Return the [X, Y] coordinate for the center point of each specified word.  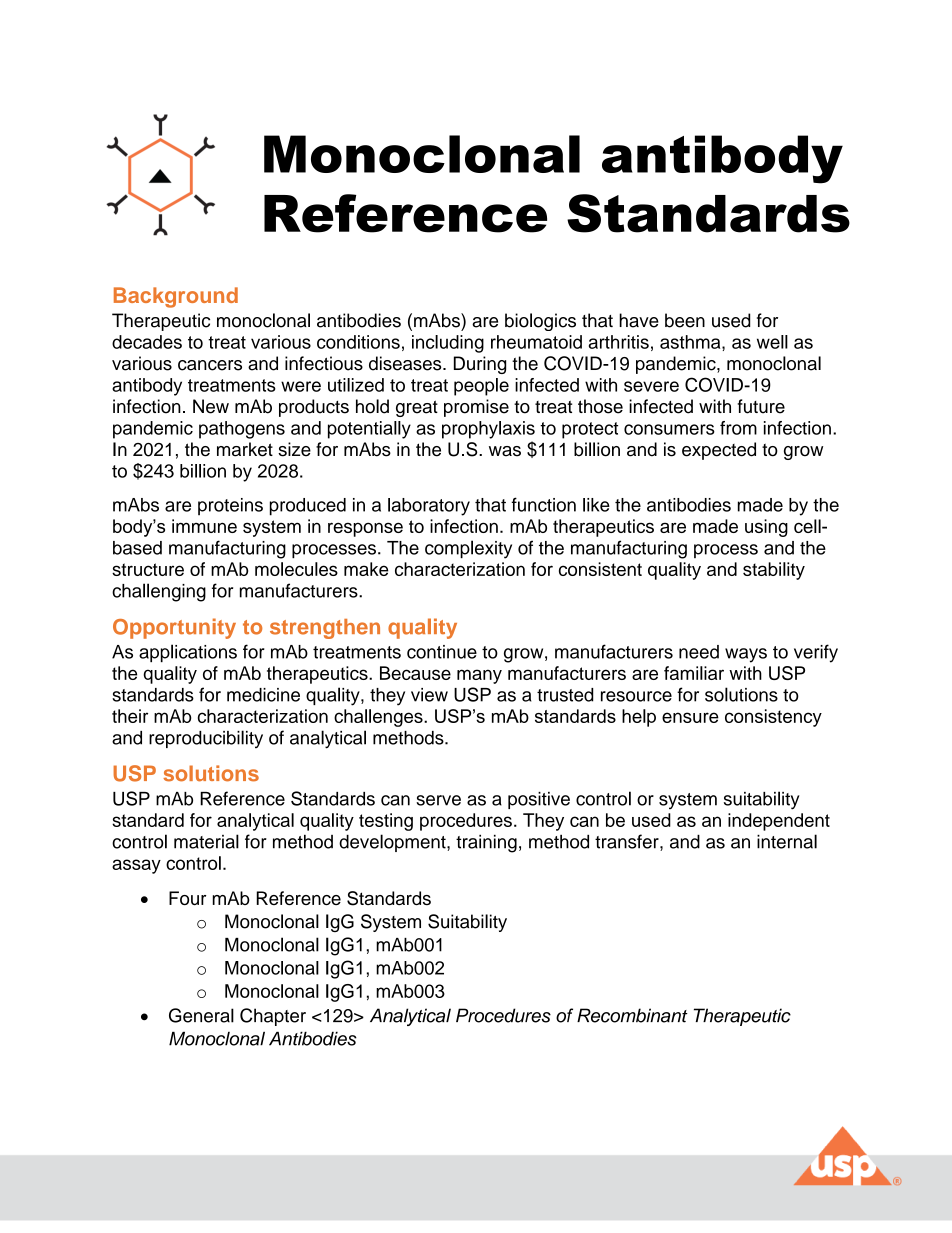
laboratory [429, 507]
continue [442, 652]
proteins [230, 507]
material [206, 841]
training [486, 843]
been [685, 320]
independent [779, 822]
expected [719, 451]
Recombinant [632, 1015]
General [201, 1015]
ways [746, 655]
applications [188, 653]
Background [176, 297]
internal [787, 841]
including [448, 344]
